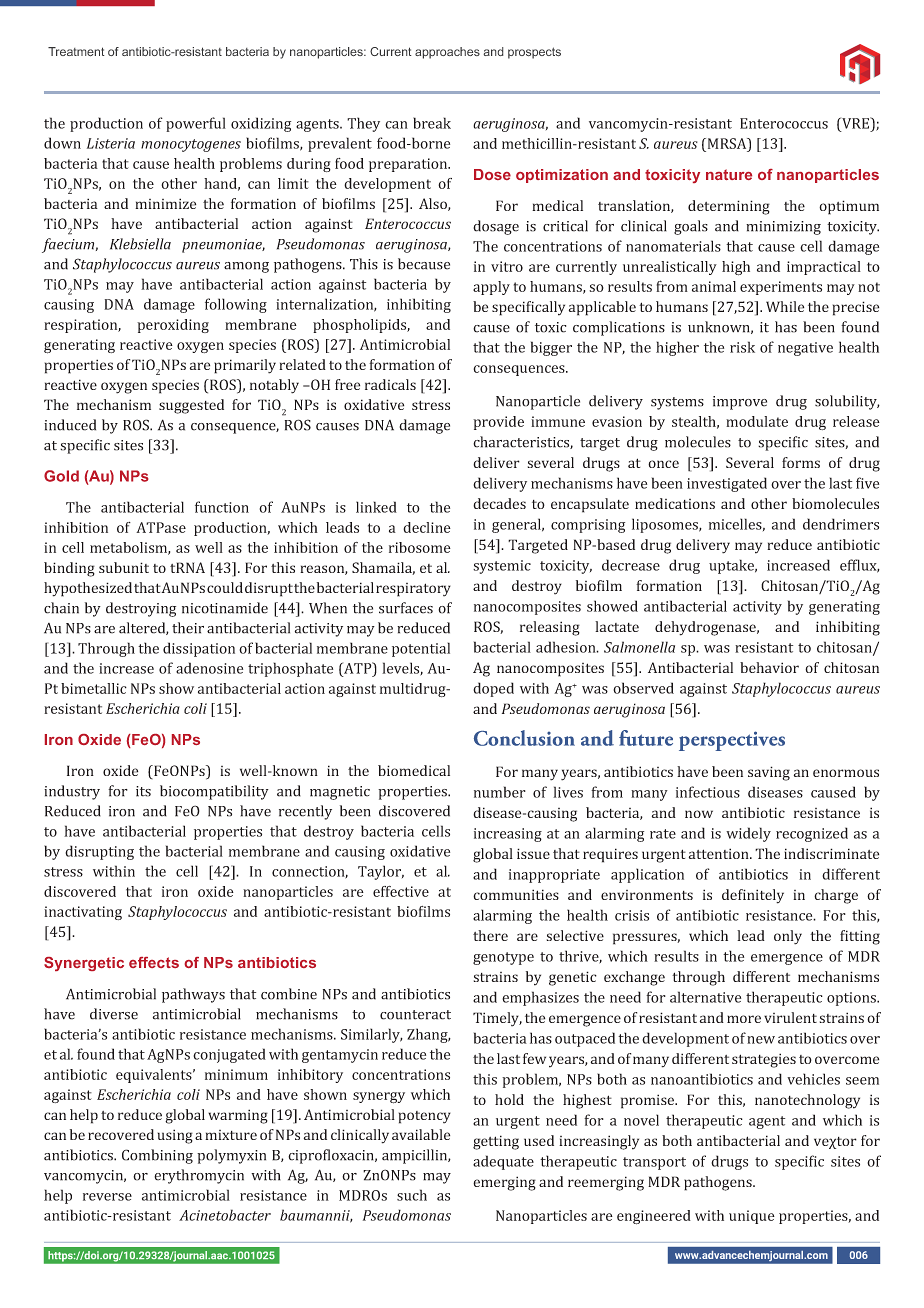 The width and height of the screenshot is (924, 1308). What do you see at coordinates (801, 462) in the screenshot?
I see `forms` at bounding box center [801, 462].
